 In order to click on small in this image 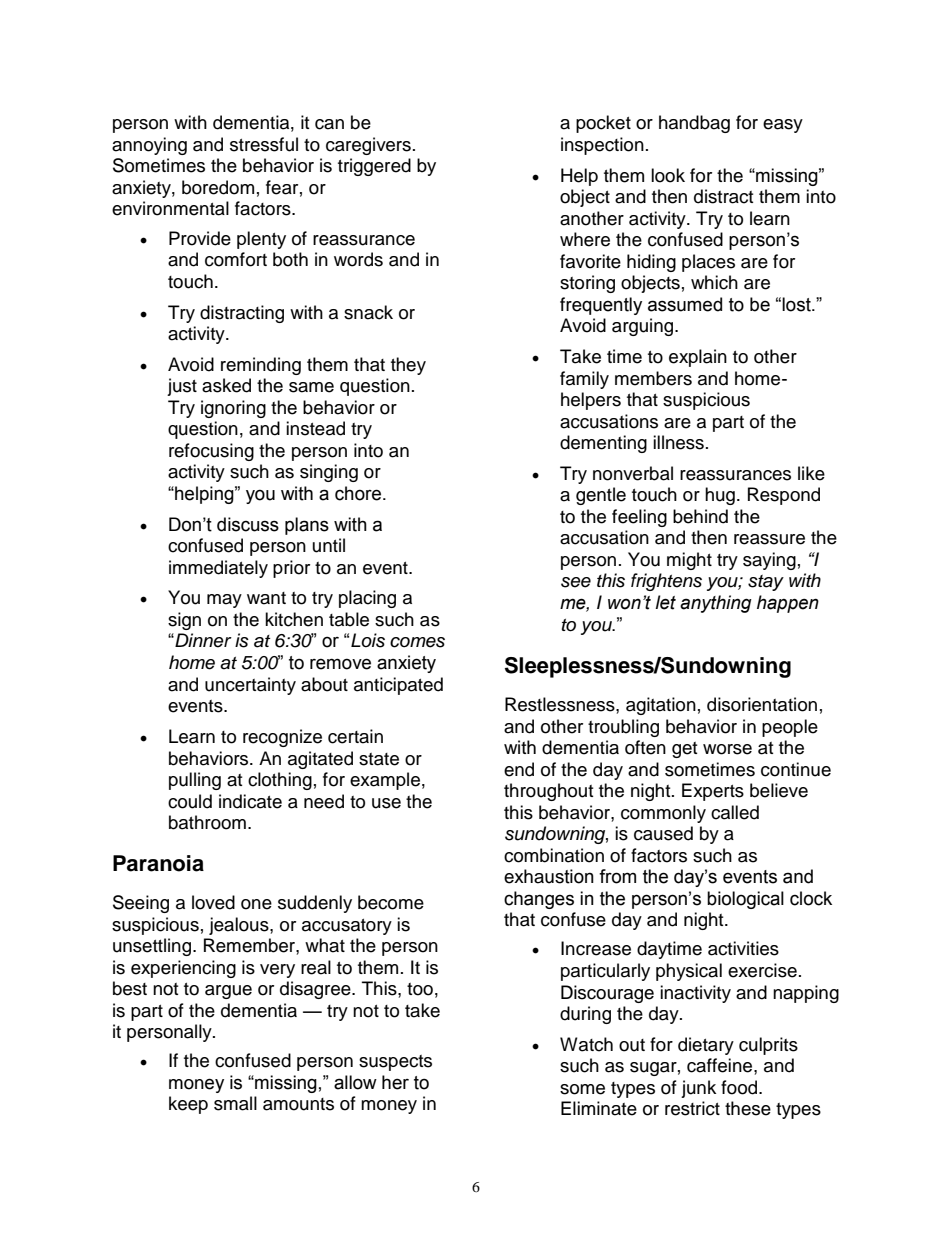, I will do `click(235, 1103)`.
